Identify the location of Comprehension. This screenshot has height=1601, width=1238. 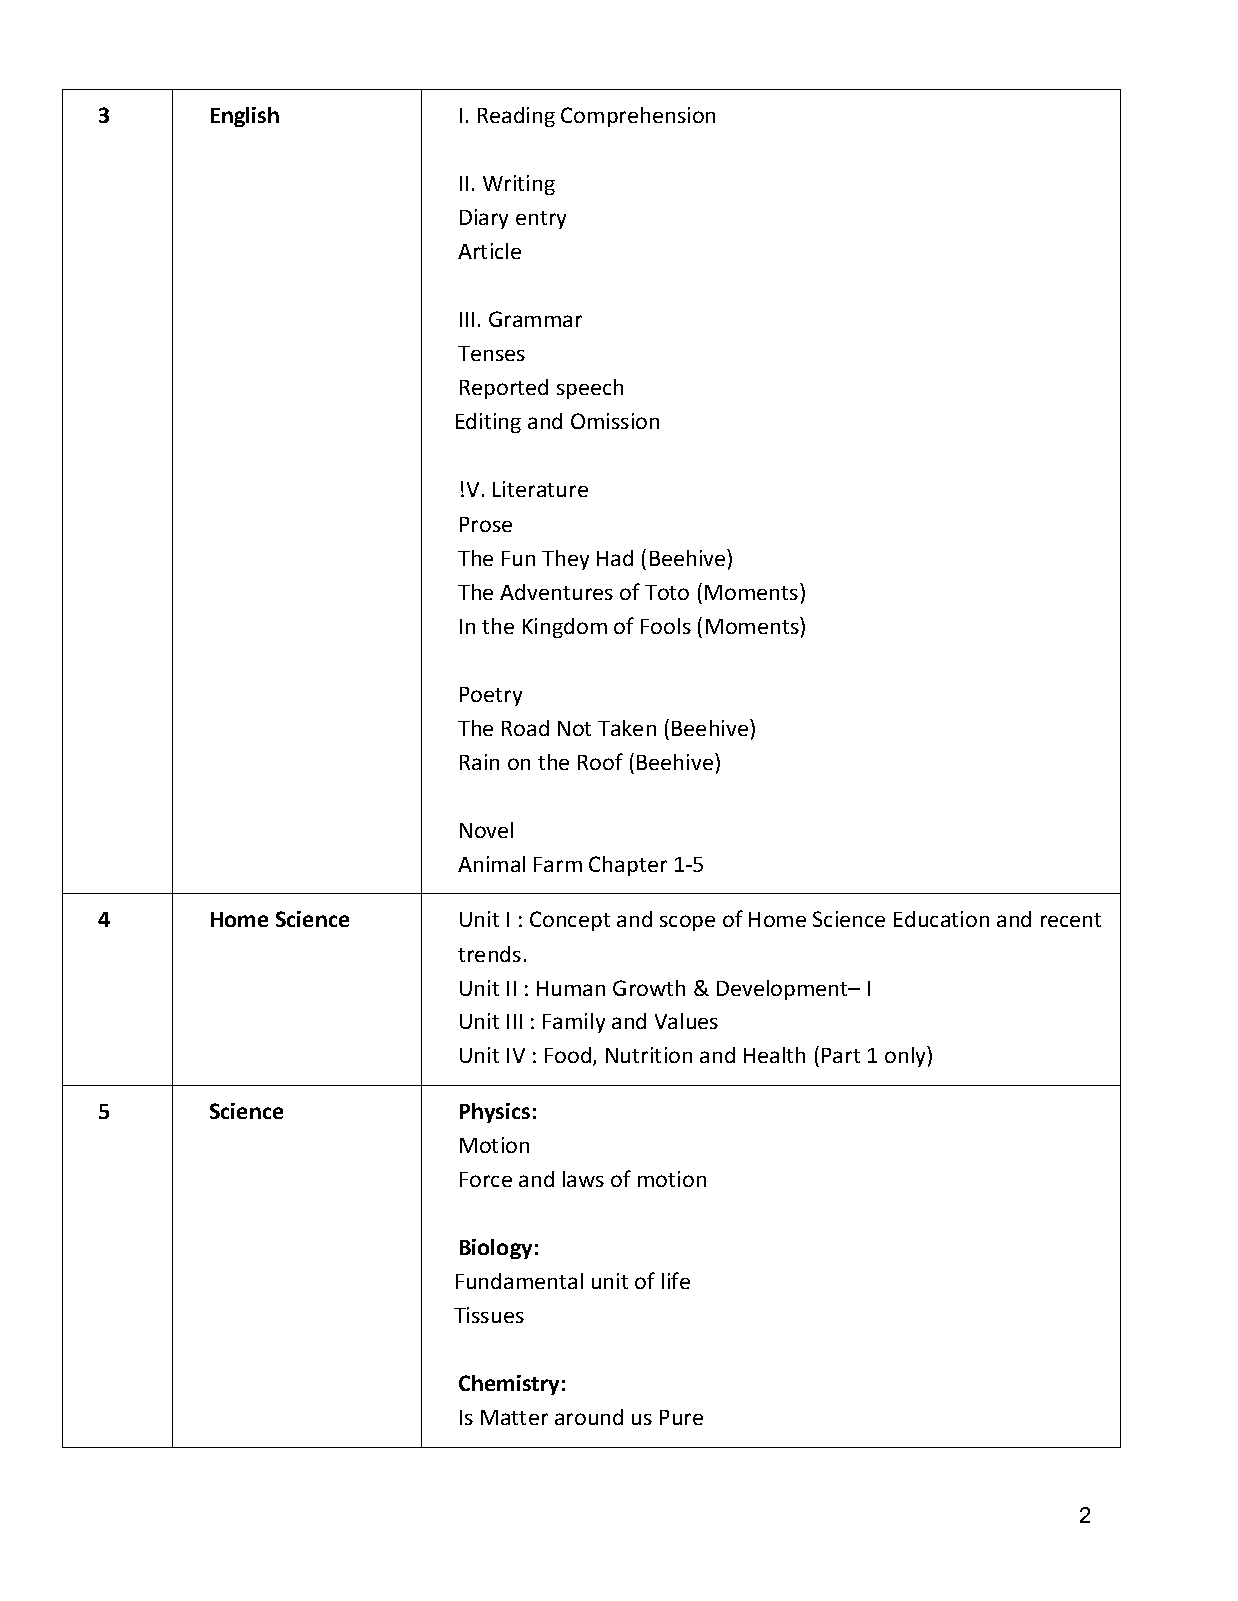
(638, 117).
